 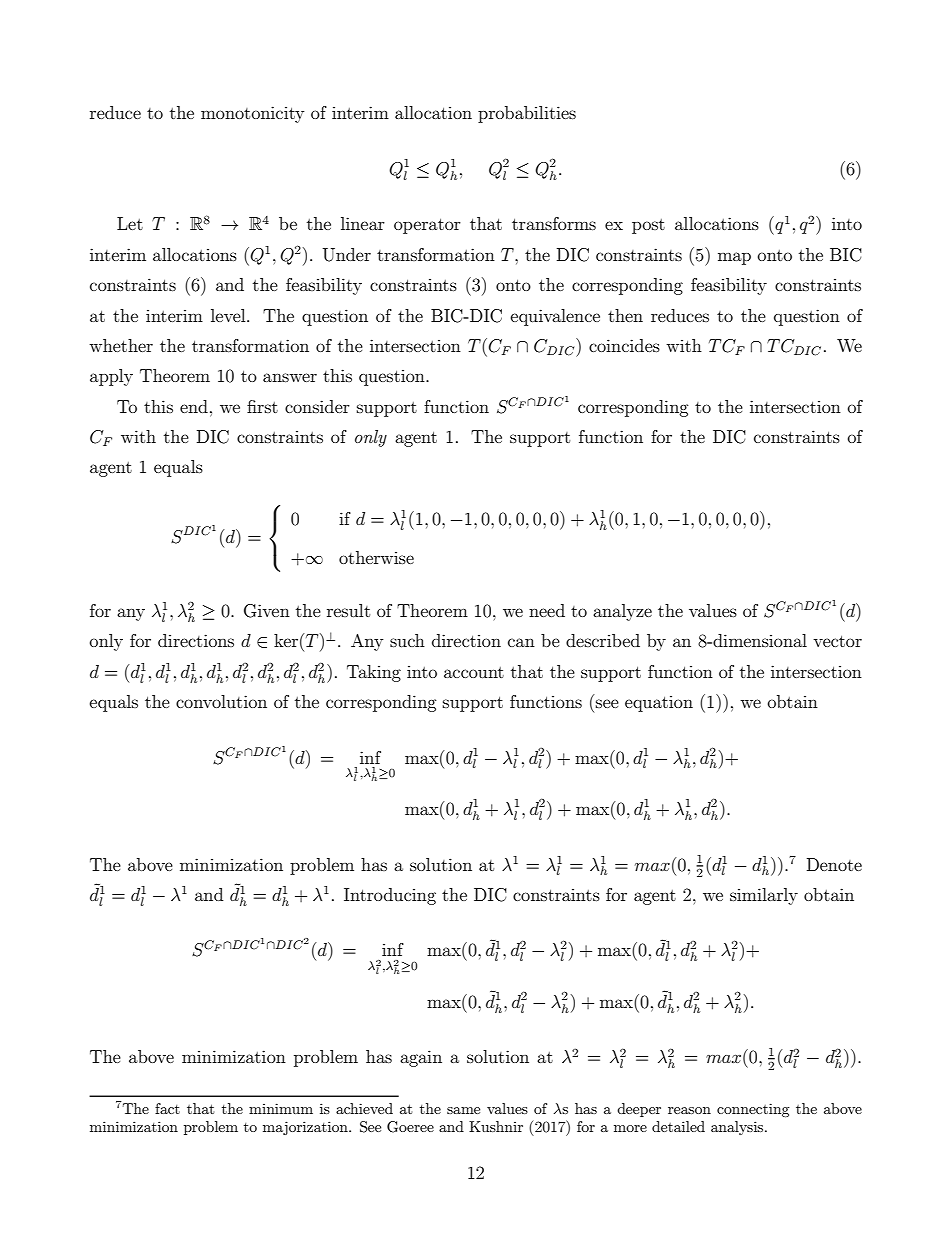 I want to click on similarly, so click(x=764, y=896).
